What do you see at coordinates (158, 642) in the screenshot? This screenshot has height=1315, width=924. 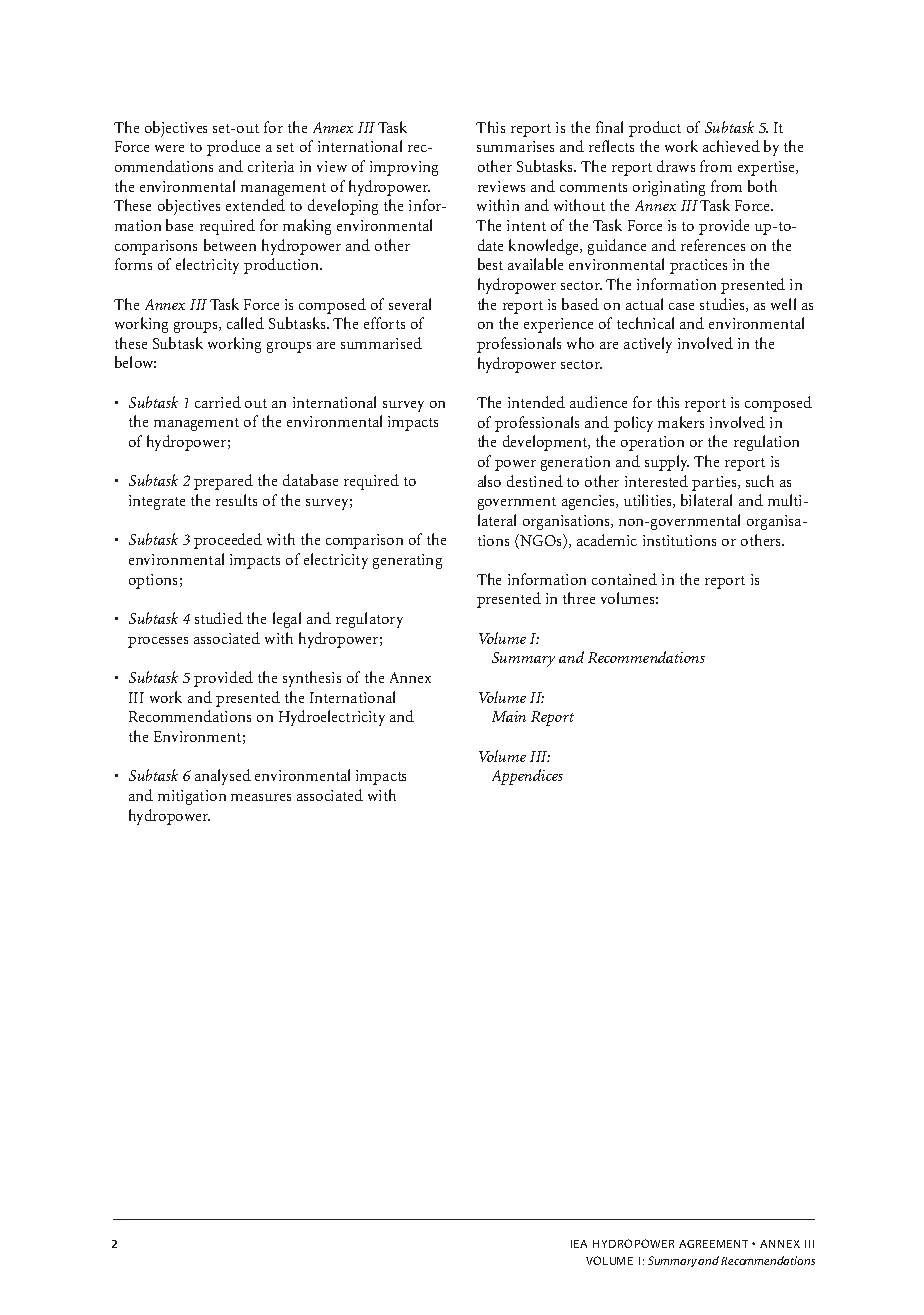 I see `processes` at bounding box center [158, 642].
